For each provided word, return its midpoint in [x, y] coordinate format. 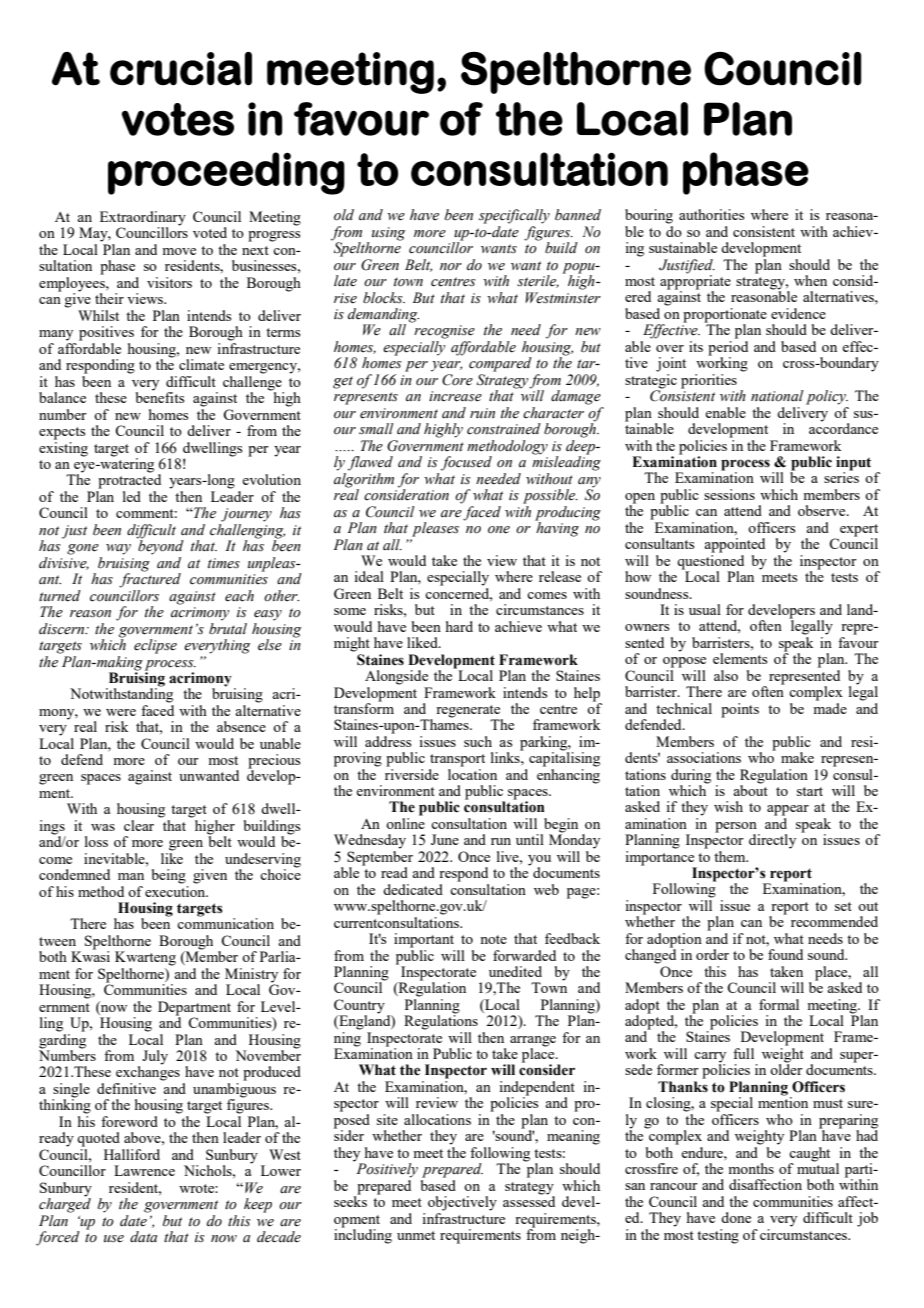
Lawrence [144, 1170]
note [493, 939]
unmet [416, 1235]
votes [178, 119]
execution [176, 890]
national [777, 395]
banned [578, 215]
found [785, 954]
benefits [160, 396]
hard [459, 626]
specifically [514, 216]
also [726, 675]
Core [457, 380]
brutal [228, 627]
